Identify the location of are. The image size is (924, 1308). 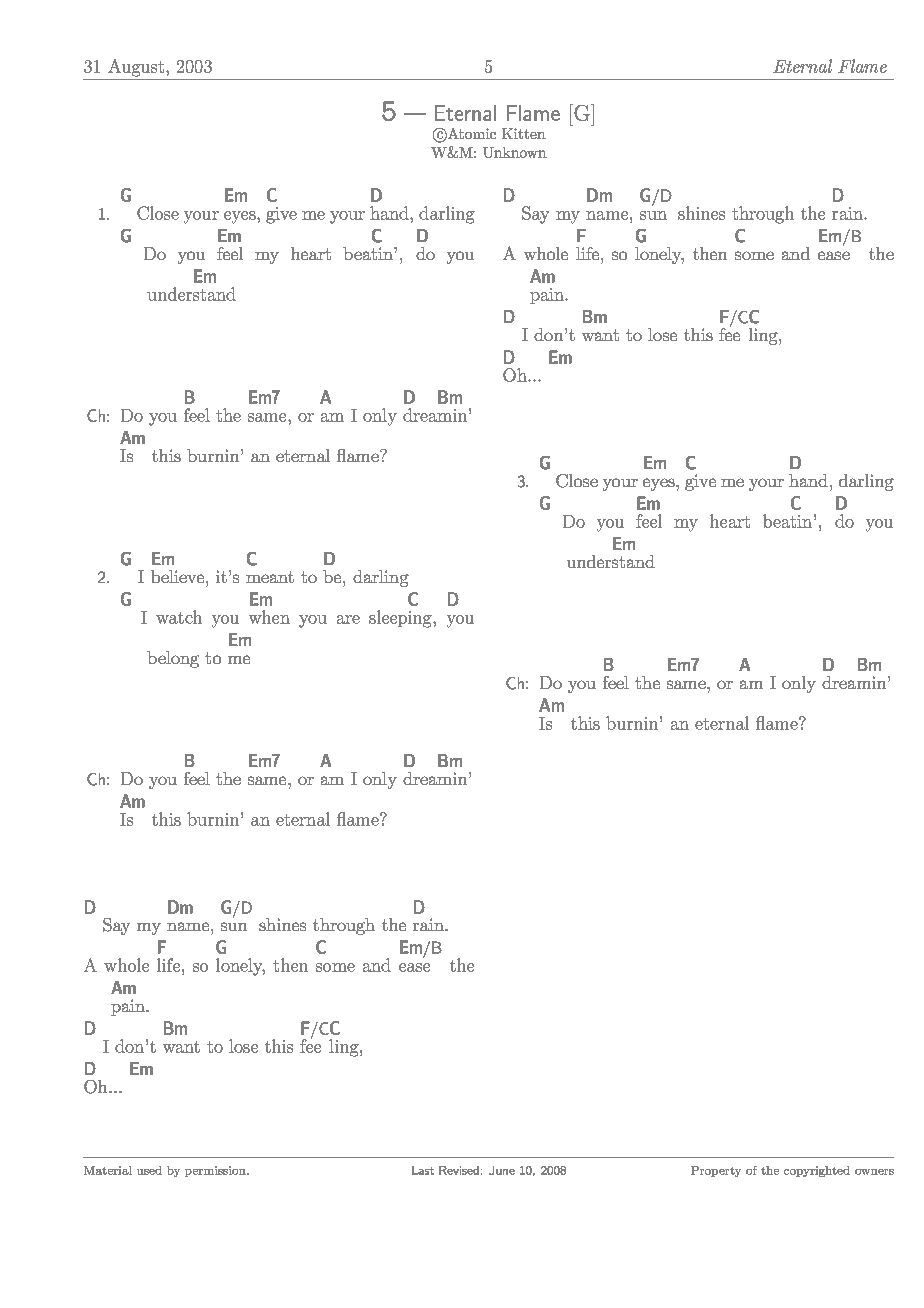
(348, 619).
